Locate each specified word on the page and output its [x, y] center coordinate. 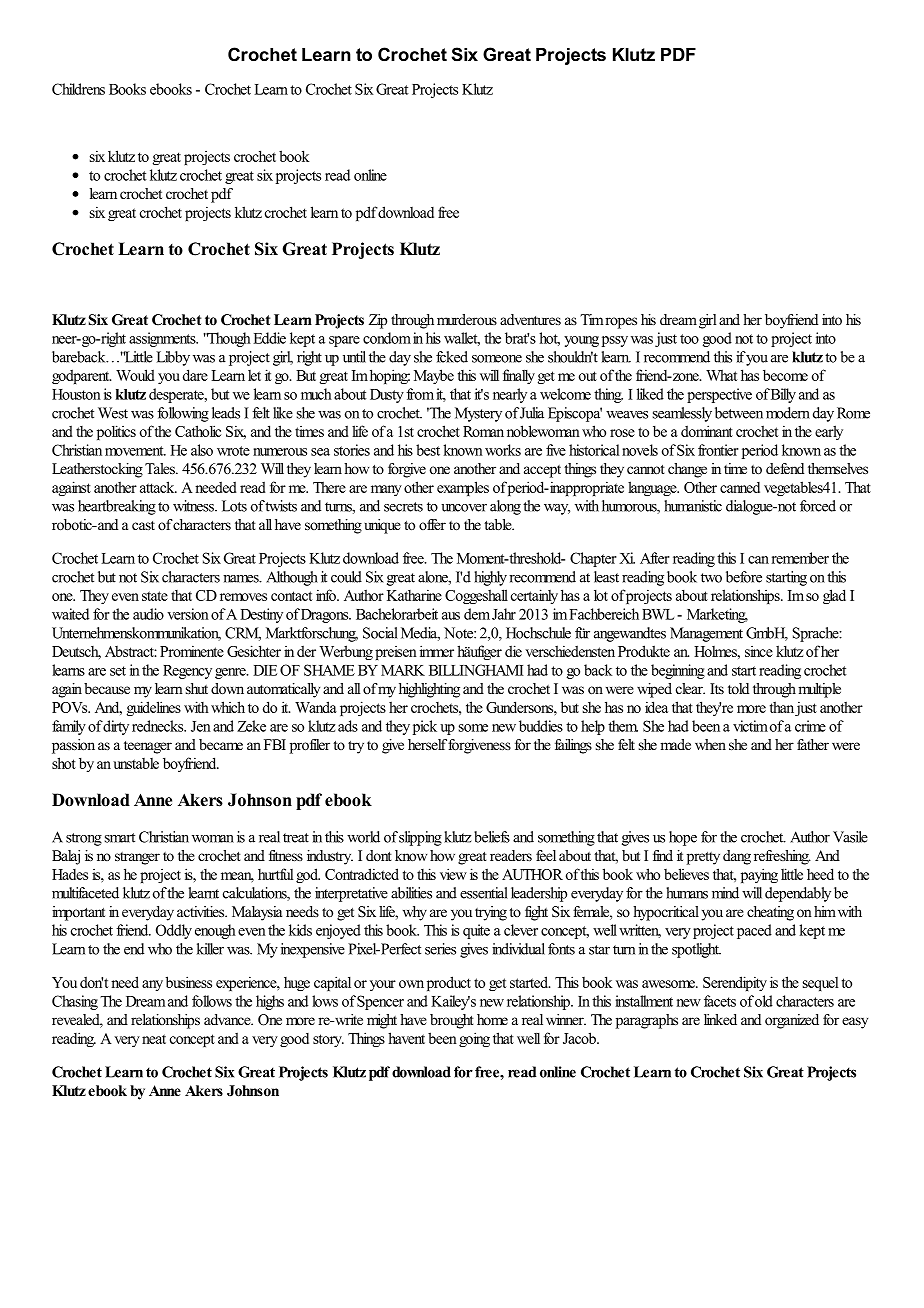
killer [210, 949]
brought [452, 1021]
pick [425, 727]
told [738, 688]
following [183, 414]
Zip [378, 321]
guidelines [154, 708]
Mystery [478, 414]
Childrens [78, 89]
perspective [719, 395]
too [689, 339]
